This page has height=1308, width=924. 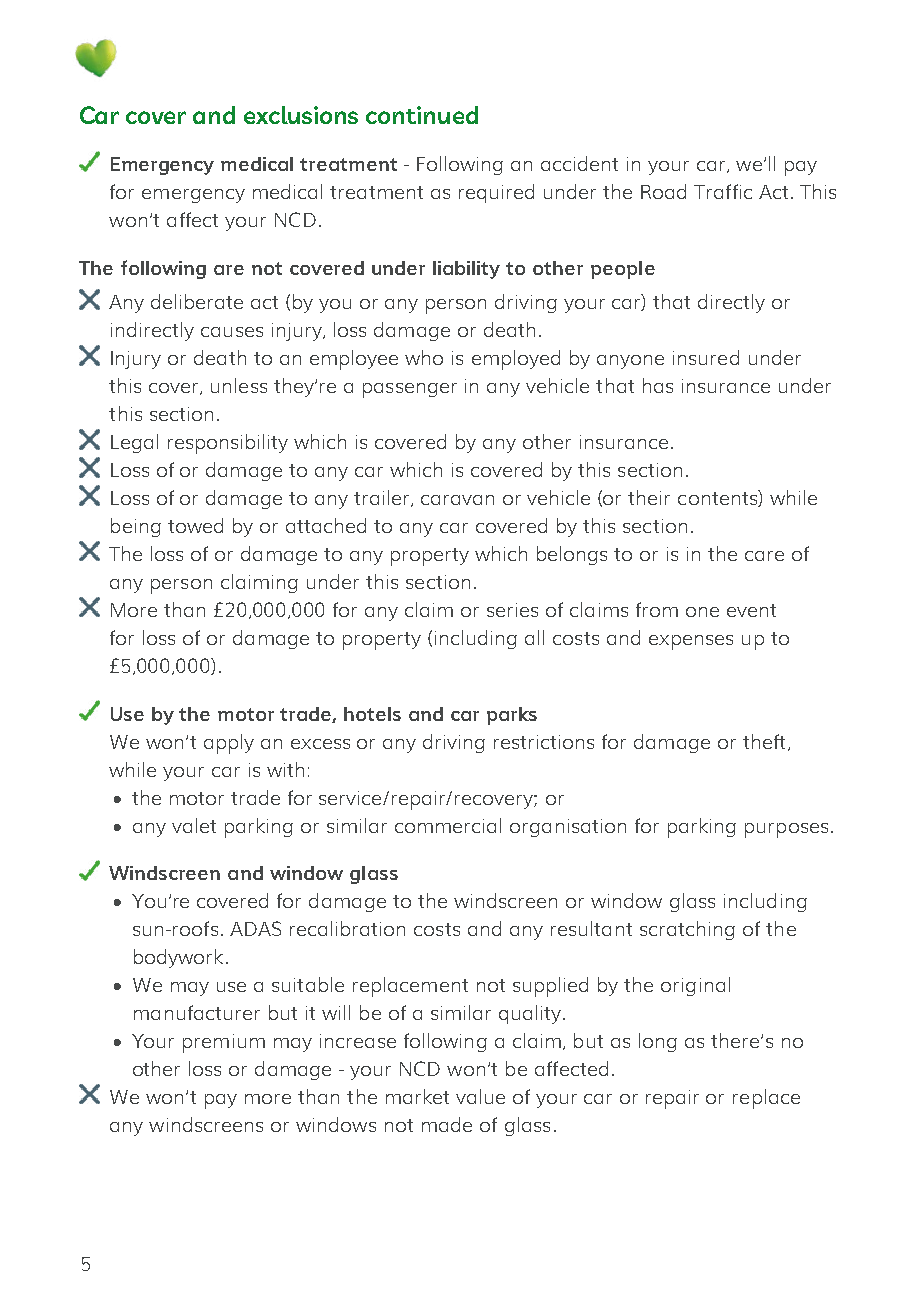 What do you see at coordinates (228, 444) in the page?
I see `responsibility` at bounding box center [228, 444].
